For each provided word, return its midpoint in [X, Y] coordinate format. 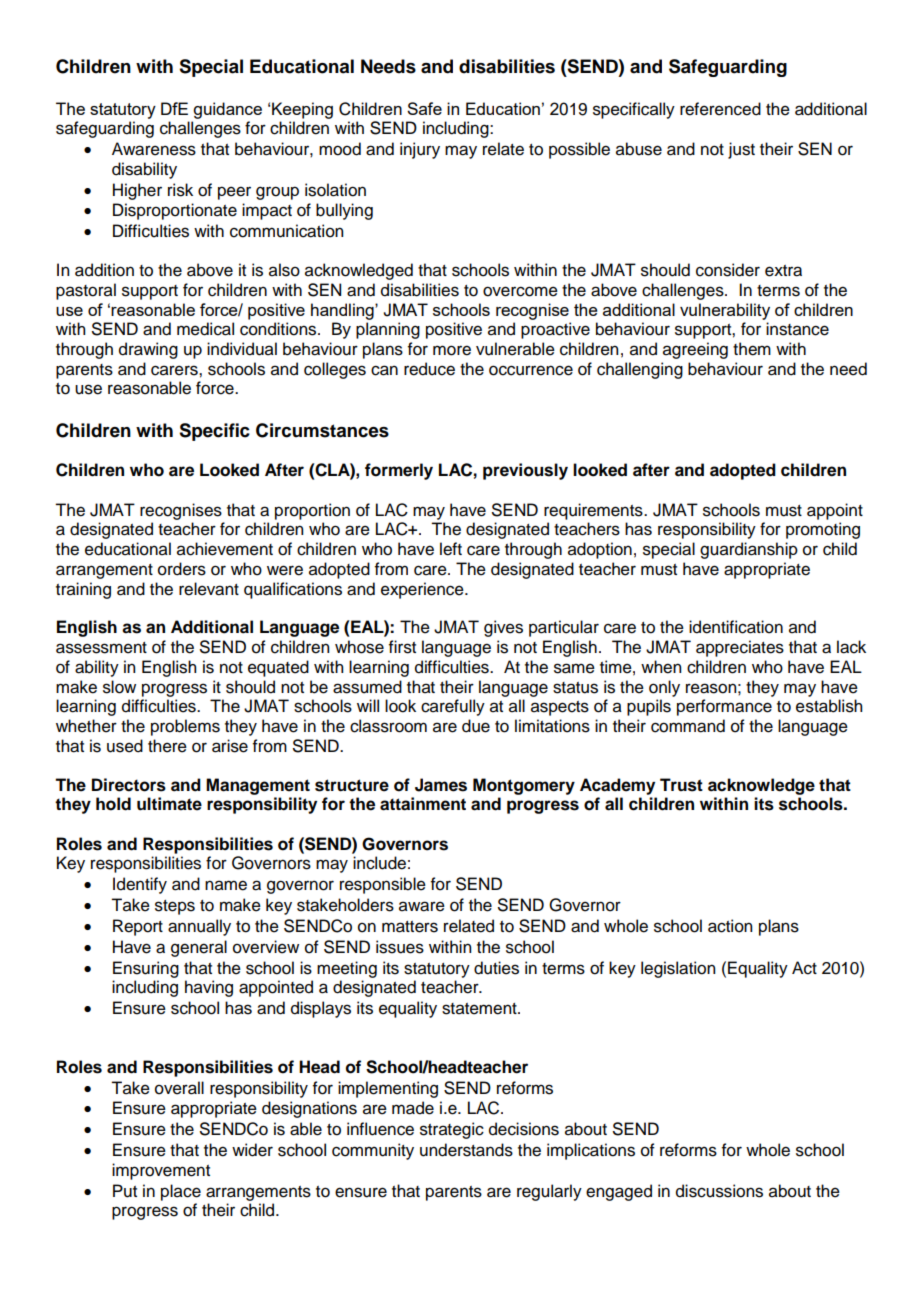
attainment [423, 804]
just [741, 150]
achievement [225, 549]
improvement [161, 1171]
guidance [227, 110]
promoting [823, 530]
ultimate [169, 804]
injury [420, 150]
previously [525, 471]
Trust [681, 785]
